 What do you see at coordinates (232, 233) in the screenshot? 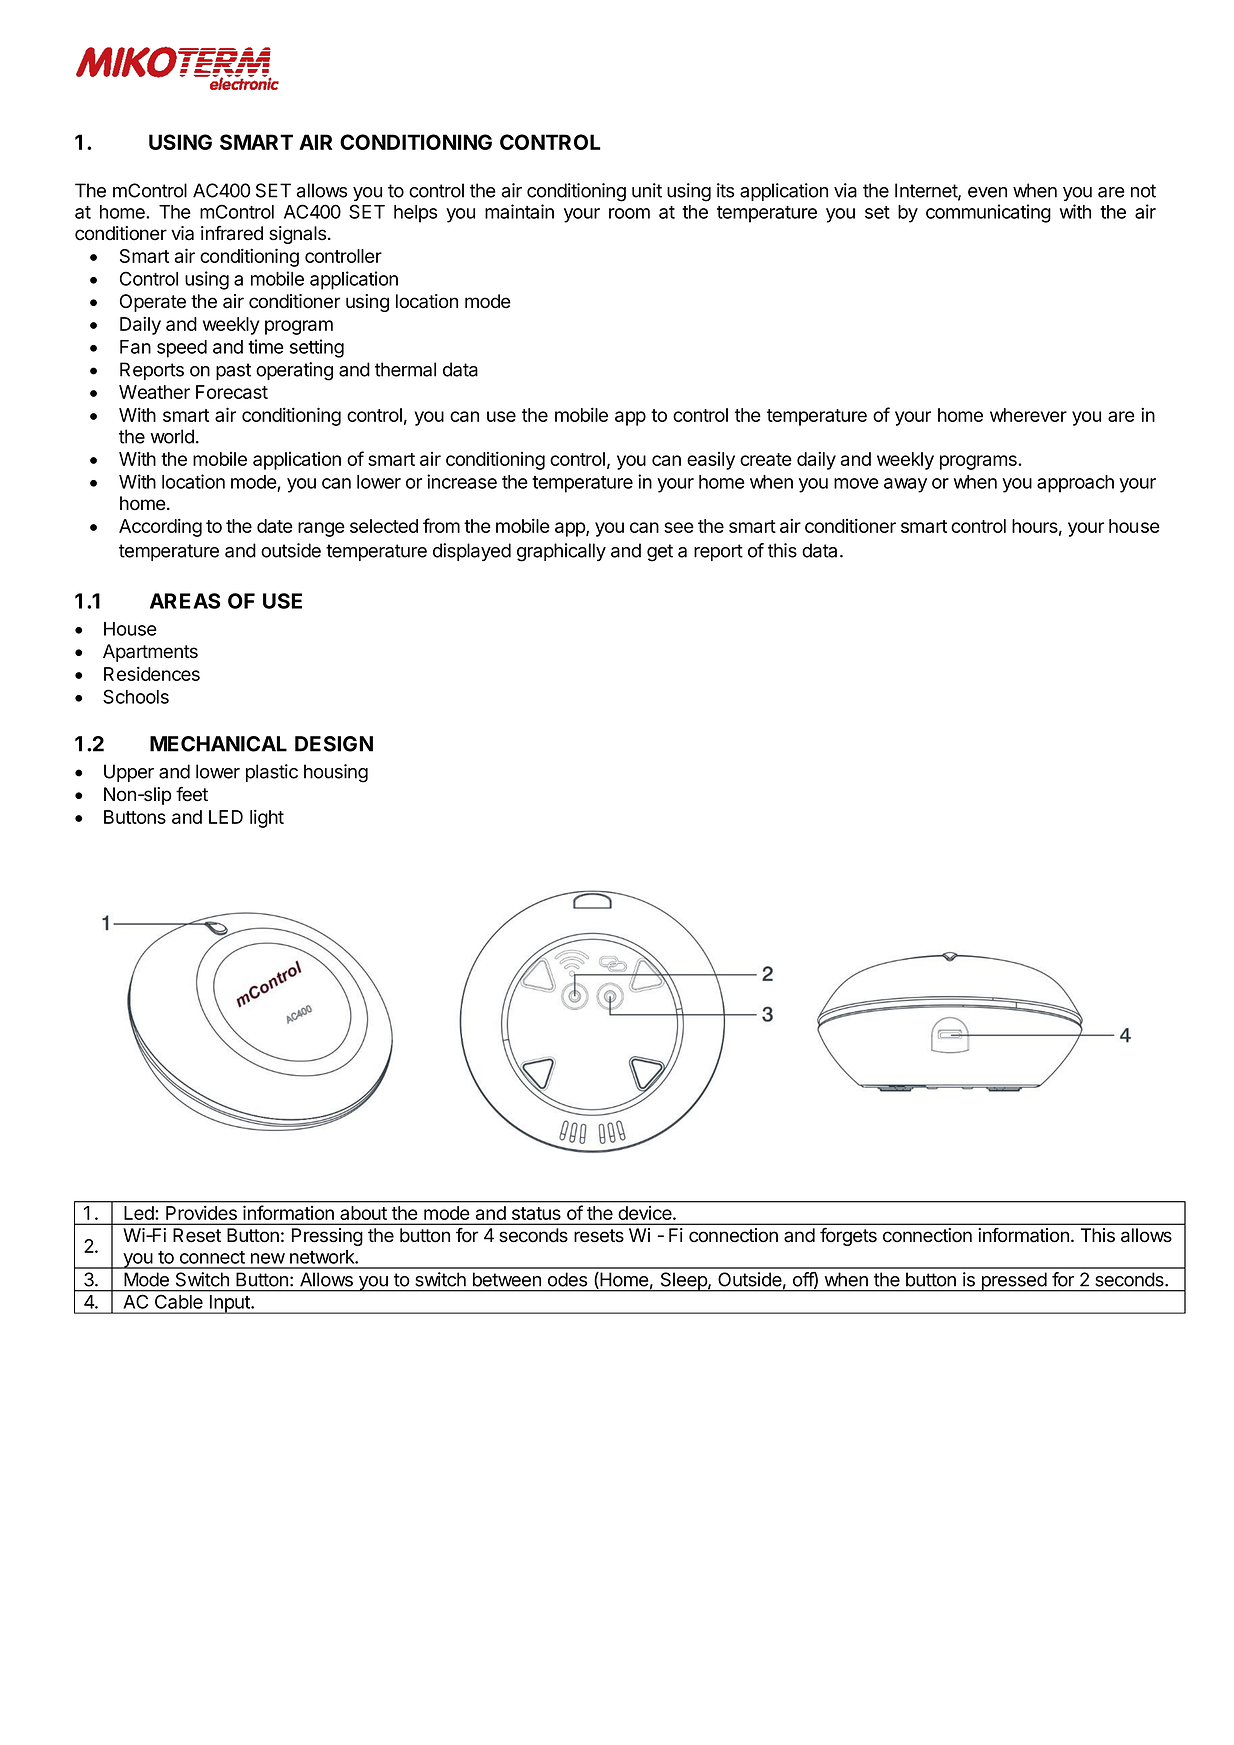
I see `infrared` at bounding box center [232, 233].
